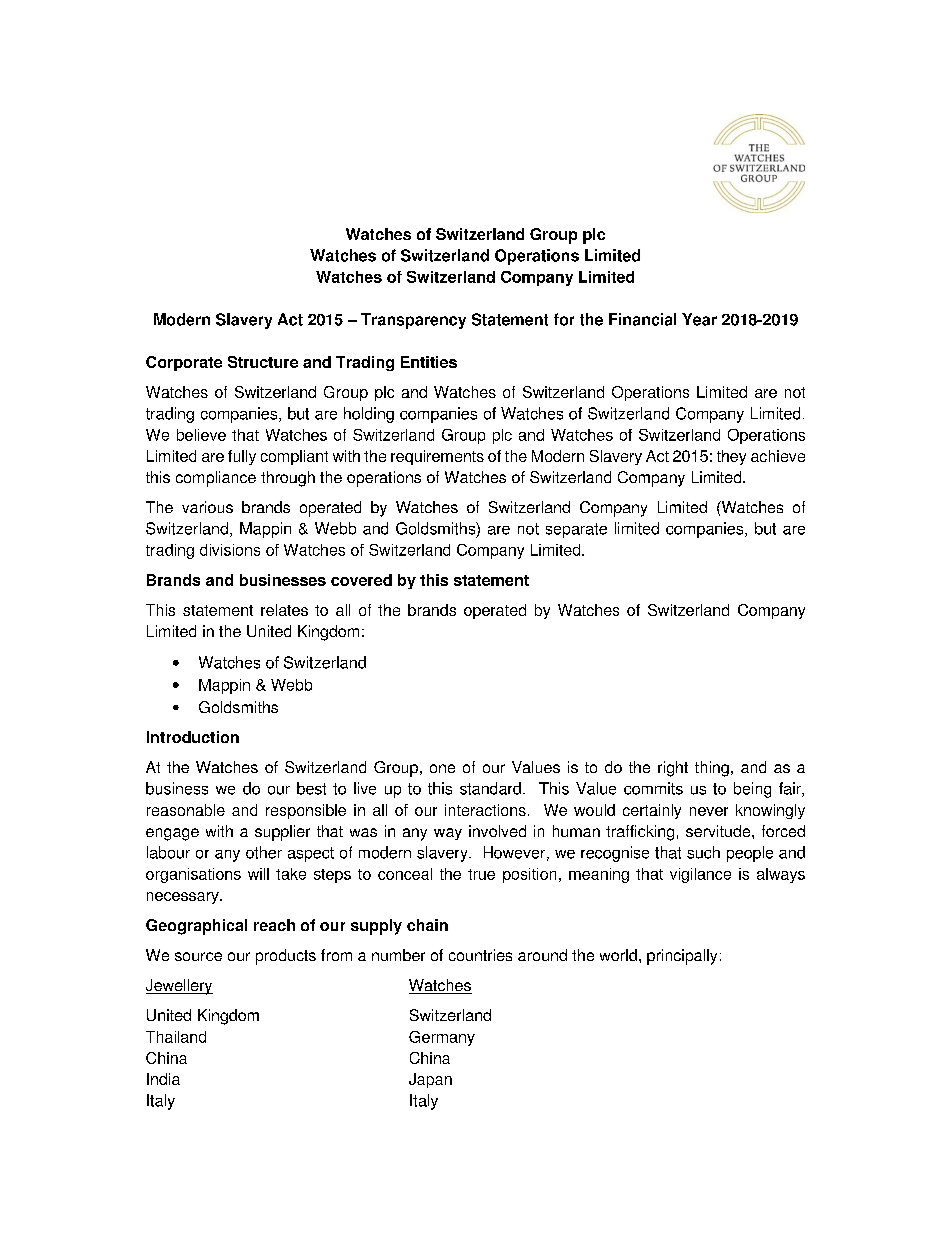  What do you see at coordinates (442, 1038) in the screenshot?
I see `Germany` at bounding box center [442, 1038].
